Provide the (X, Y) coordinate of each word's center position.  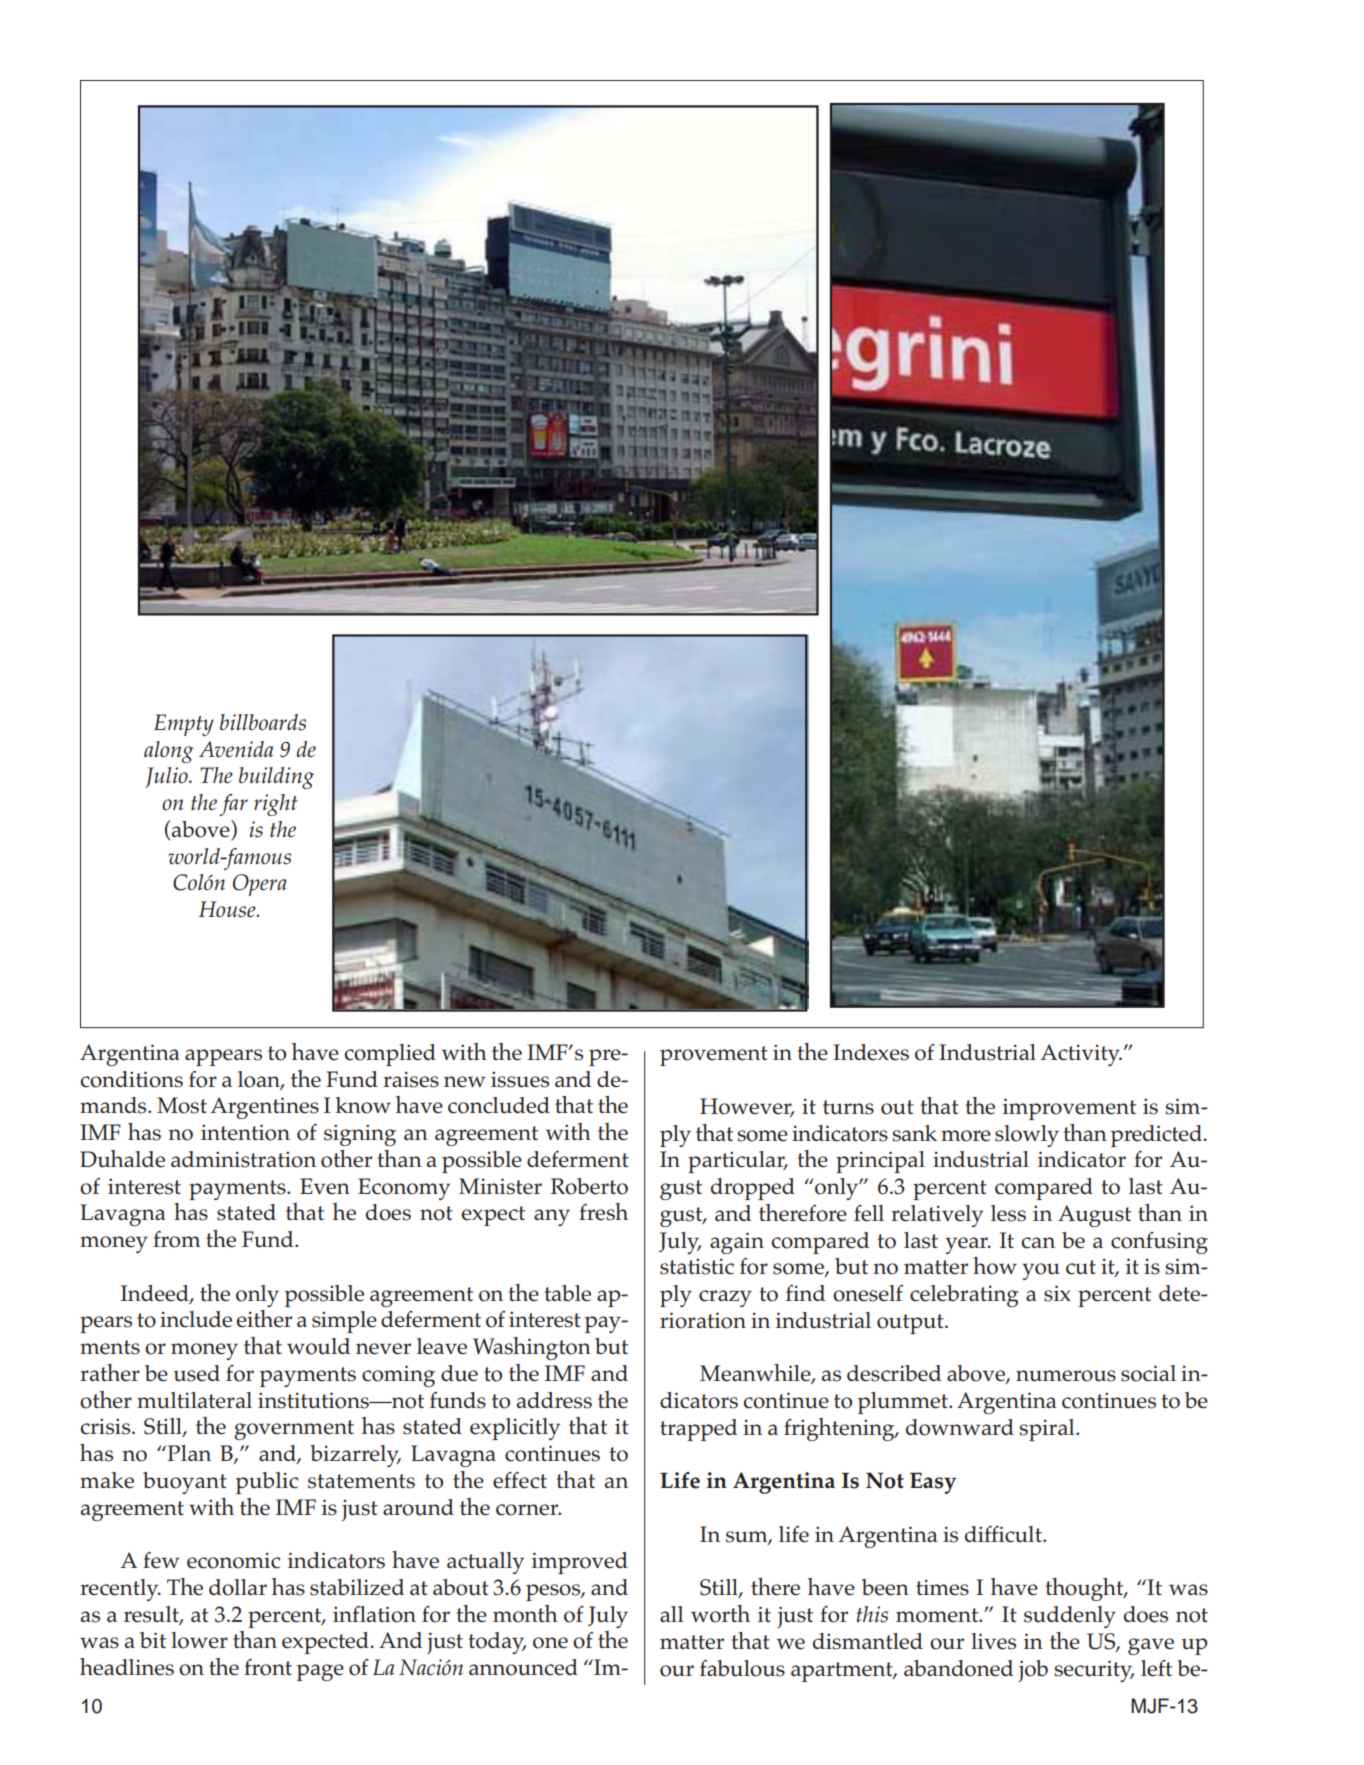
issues (520, 1079)
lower (199, 1640)
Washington (532, 1348)
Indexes (871, 1052)
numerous (1066, 1376)
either (264, 1319)
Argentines (264, 1108)
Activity (1081, 1055)
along (168, 752)
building (276, 778)
